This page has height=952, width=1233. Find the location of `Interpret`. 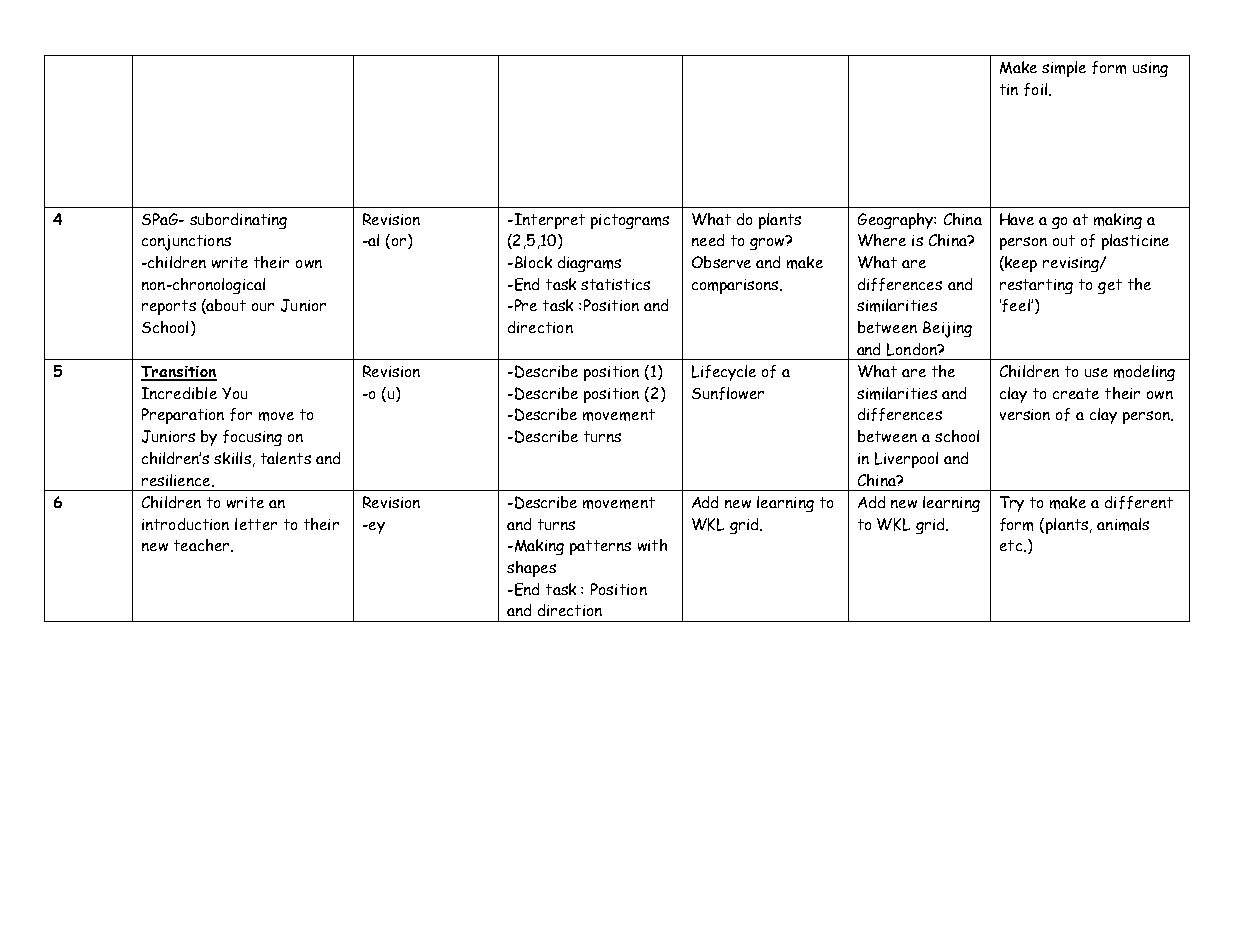

Interpret is located at coordinates (548, 221).
